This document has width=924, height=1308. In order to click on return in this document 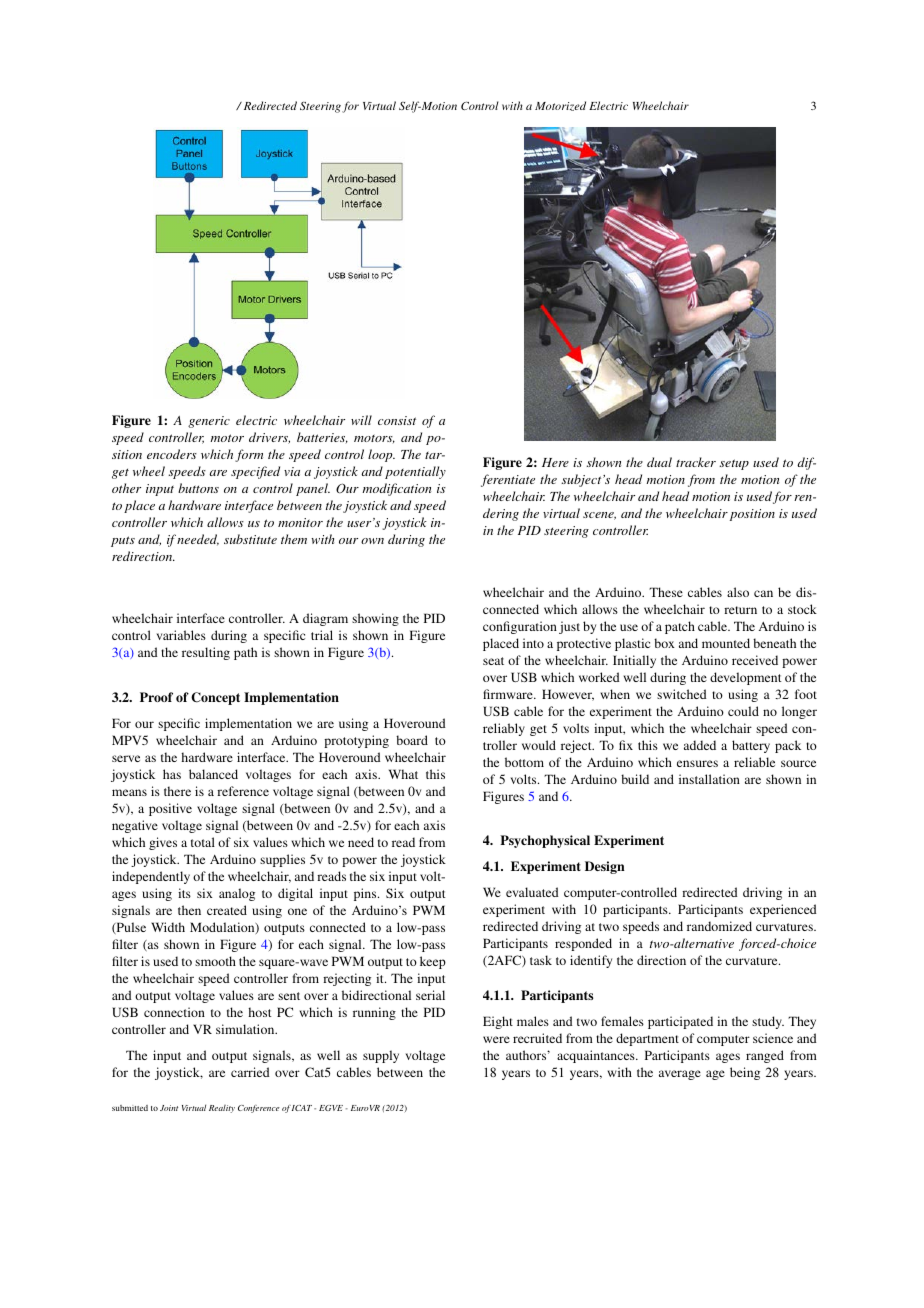, I will do `click(740, 610)`.
